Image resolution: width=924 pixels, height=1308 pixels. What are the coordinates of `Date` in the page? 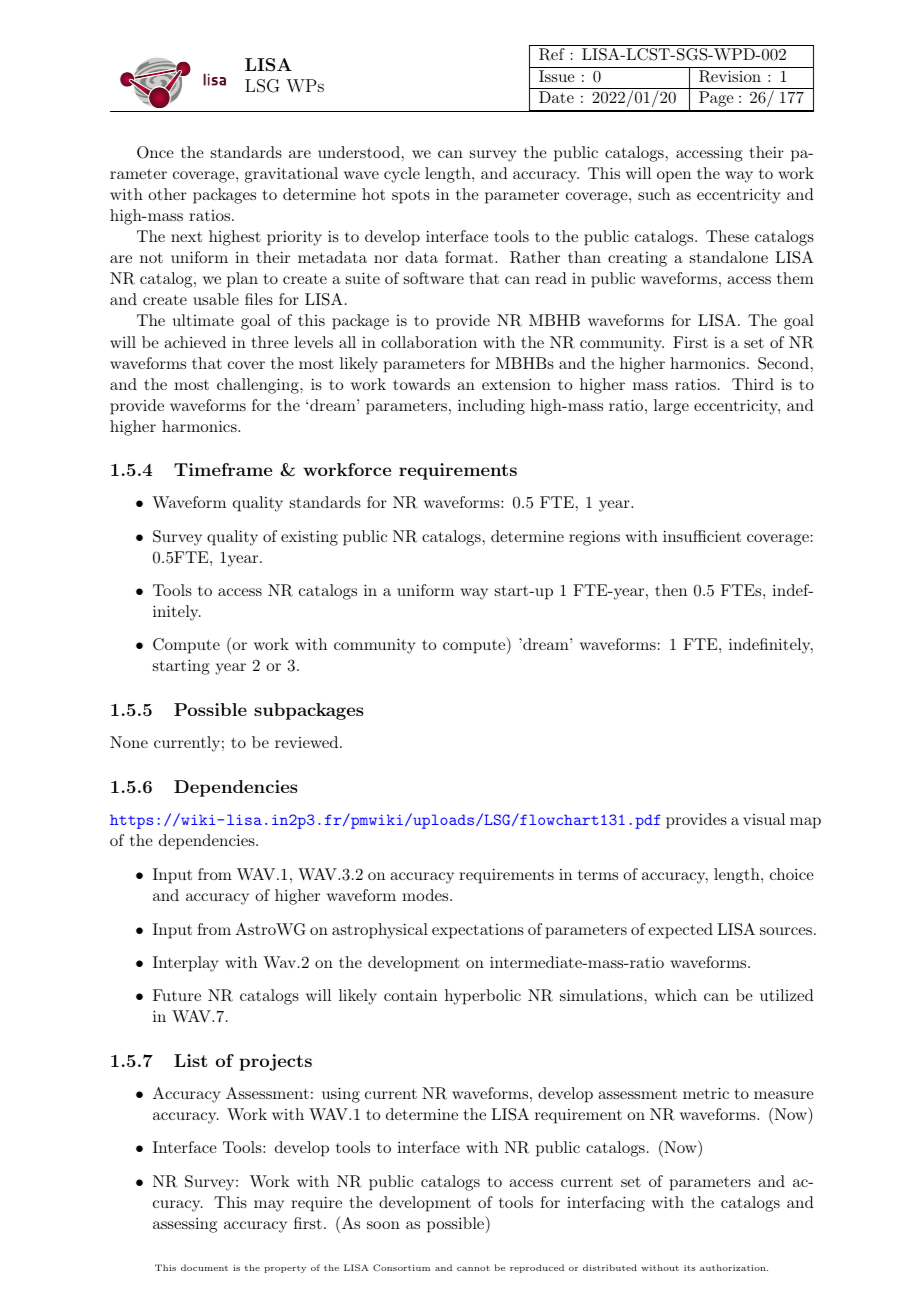 It's located at (556, 97).
